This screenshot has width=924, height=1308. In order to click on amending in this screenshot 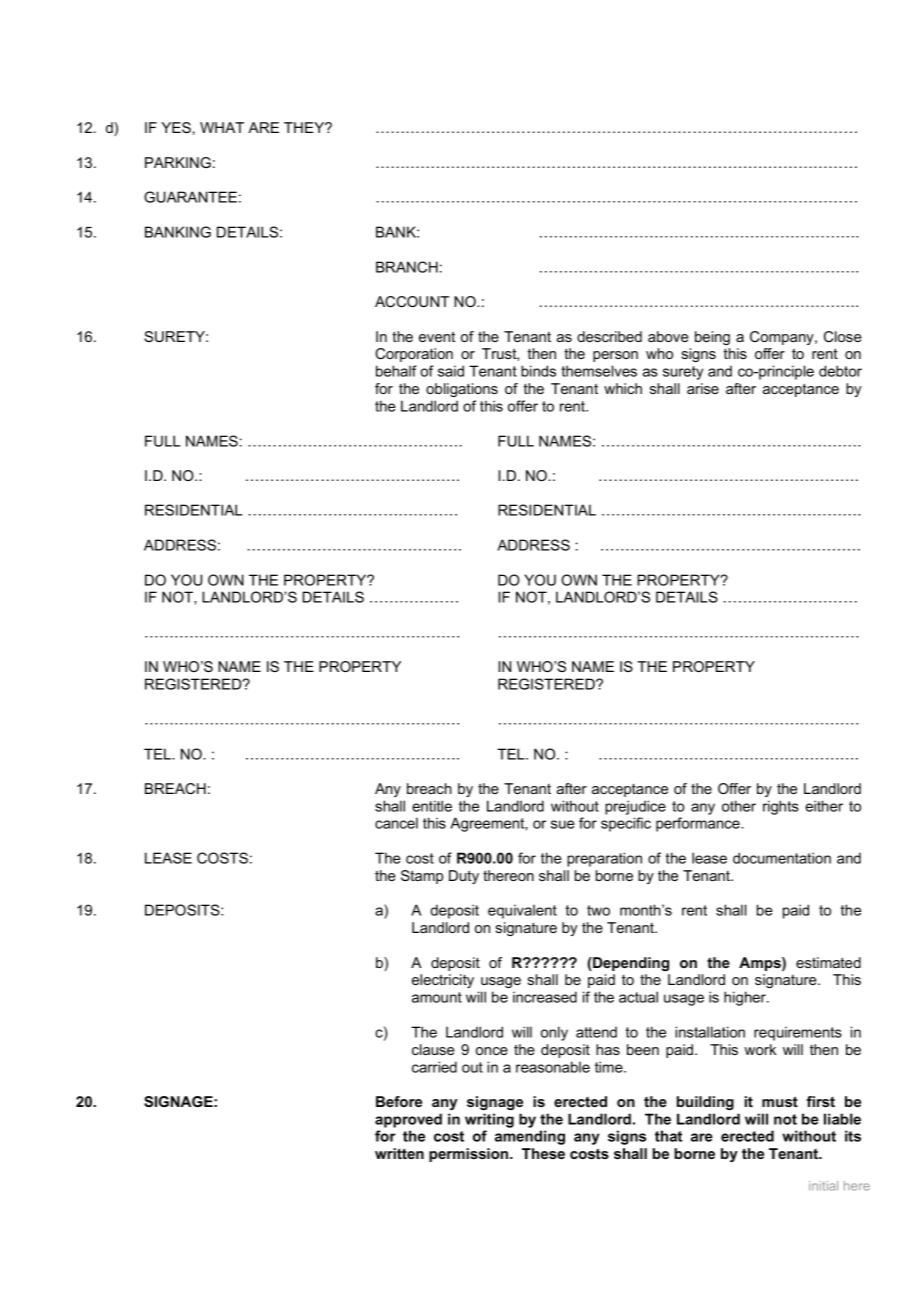, I will do `click(530, 1137)`.
